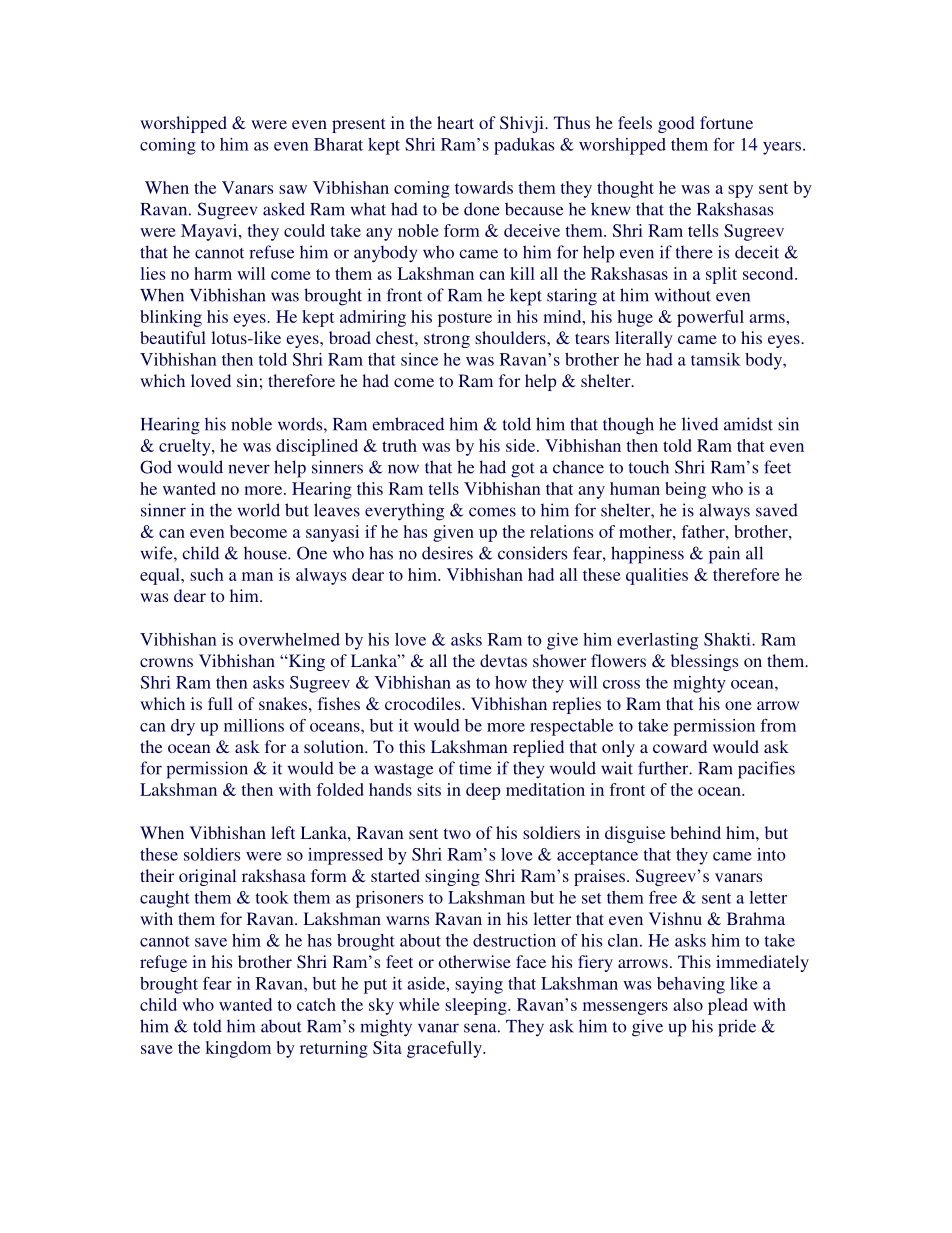  Describe the element at coordinates (455, 122) in the page. I see `heart` at that location.
